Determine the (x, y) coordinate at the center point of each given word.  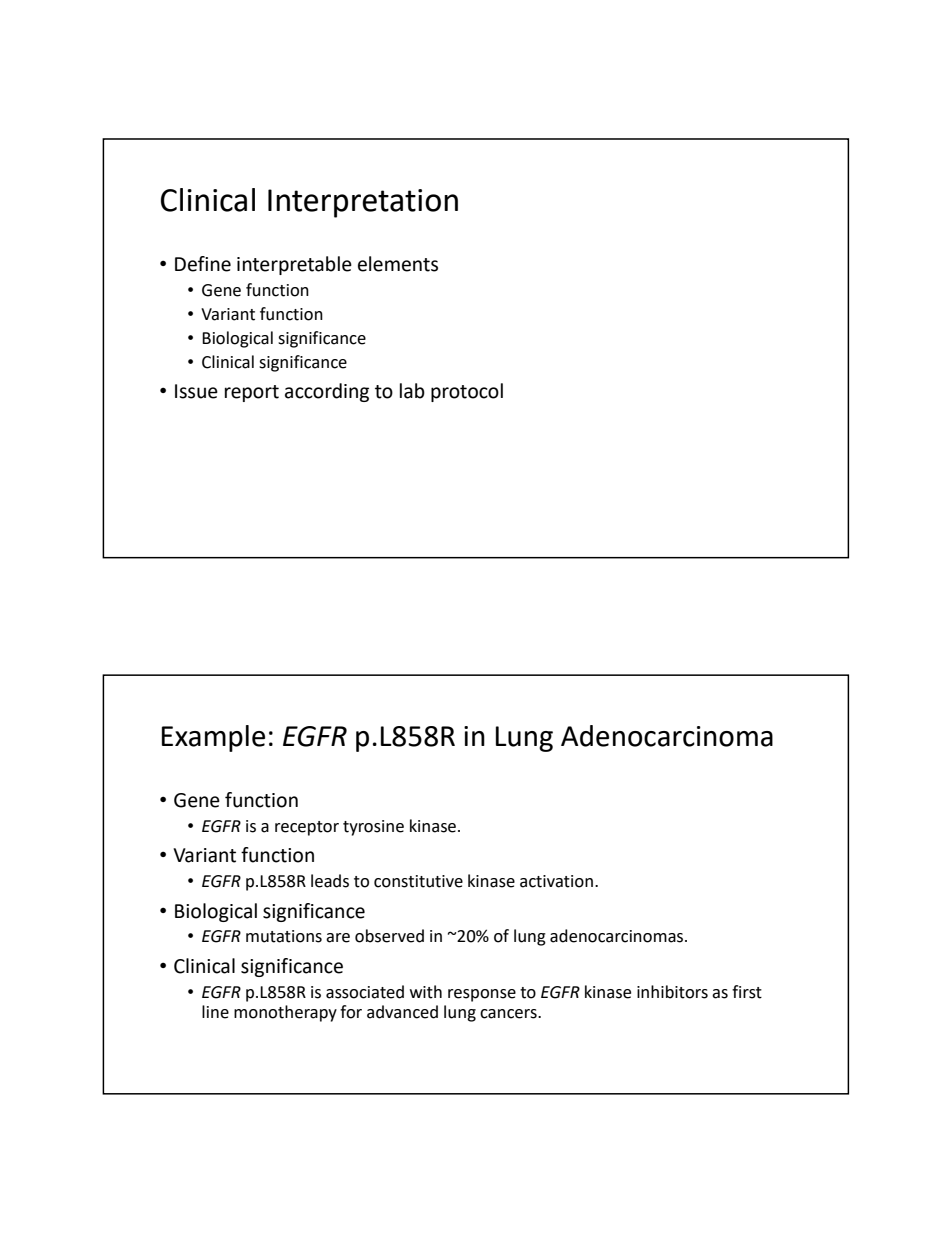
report (252, 393)
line (215, 1012)
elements (398, 264)
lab (412, 391)
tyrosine (373, 828)
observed (389, 936)
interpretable (294, 265)
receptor (307, 828)
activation (556, 881)
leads (330, 881)
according (327, 392)
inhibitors (672, 992)
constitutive (418, 881)
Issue (196, 391)
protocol (467, 392)
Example (213, 738)
